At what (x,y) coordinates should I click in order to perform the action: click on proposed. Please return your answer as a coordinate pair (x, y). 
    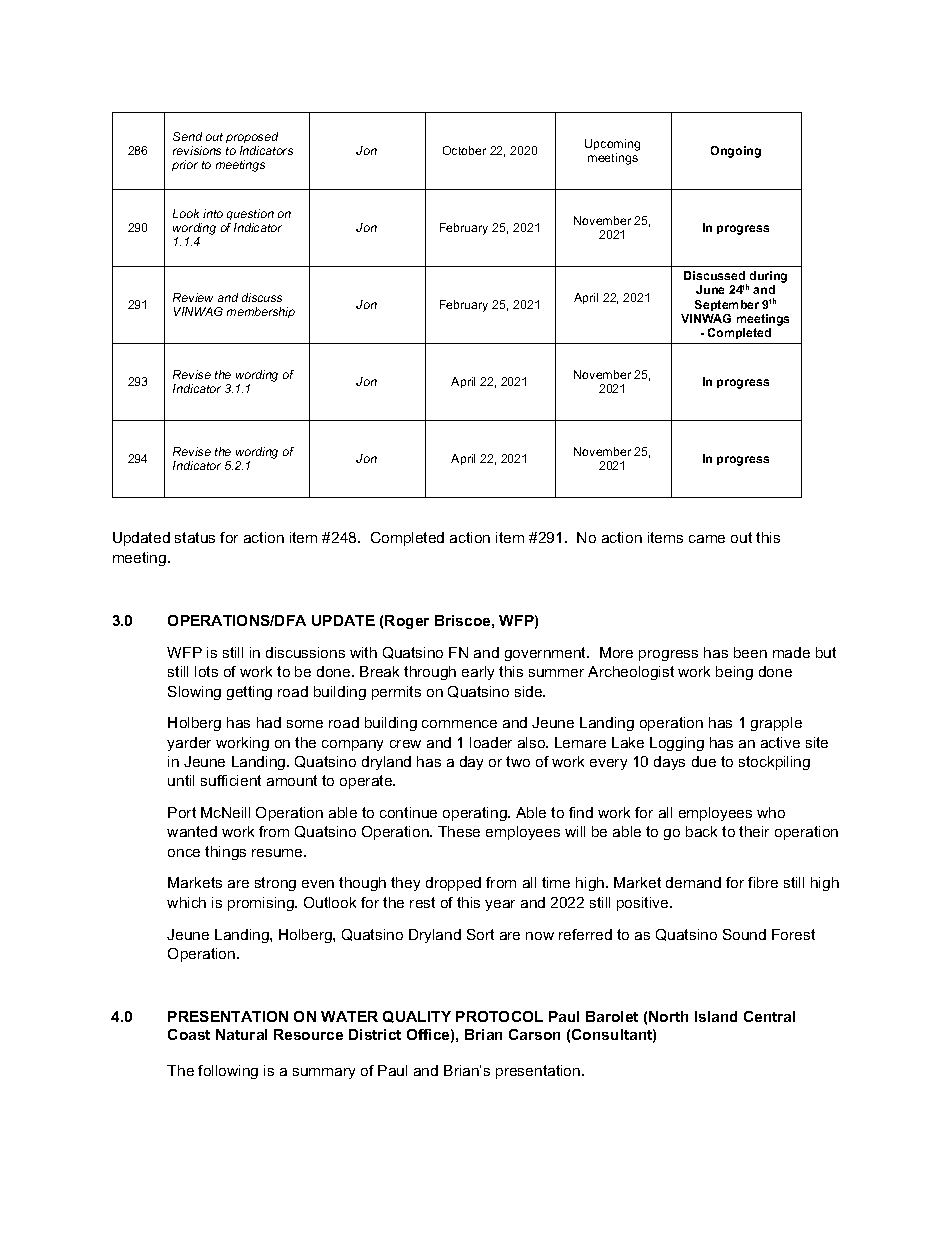
    Looking at the image, I should click on (252, 137).
